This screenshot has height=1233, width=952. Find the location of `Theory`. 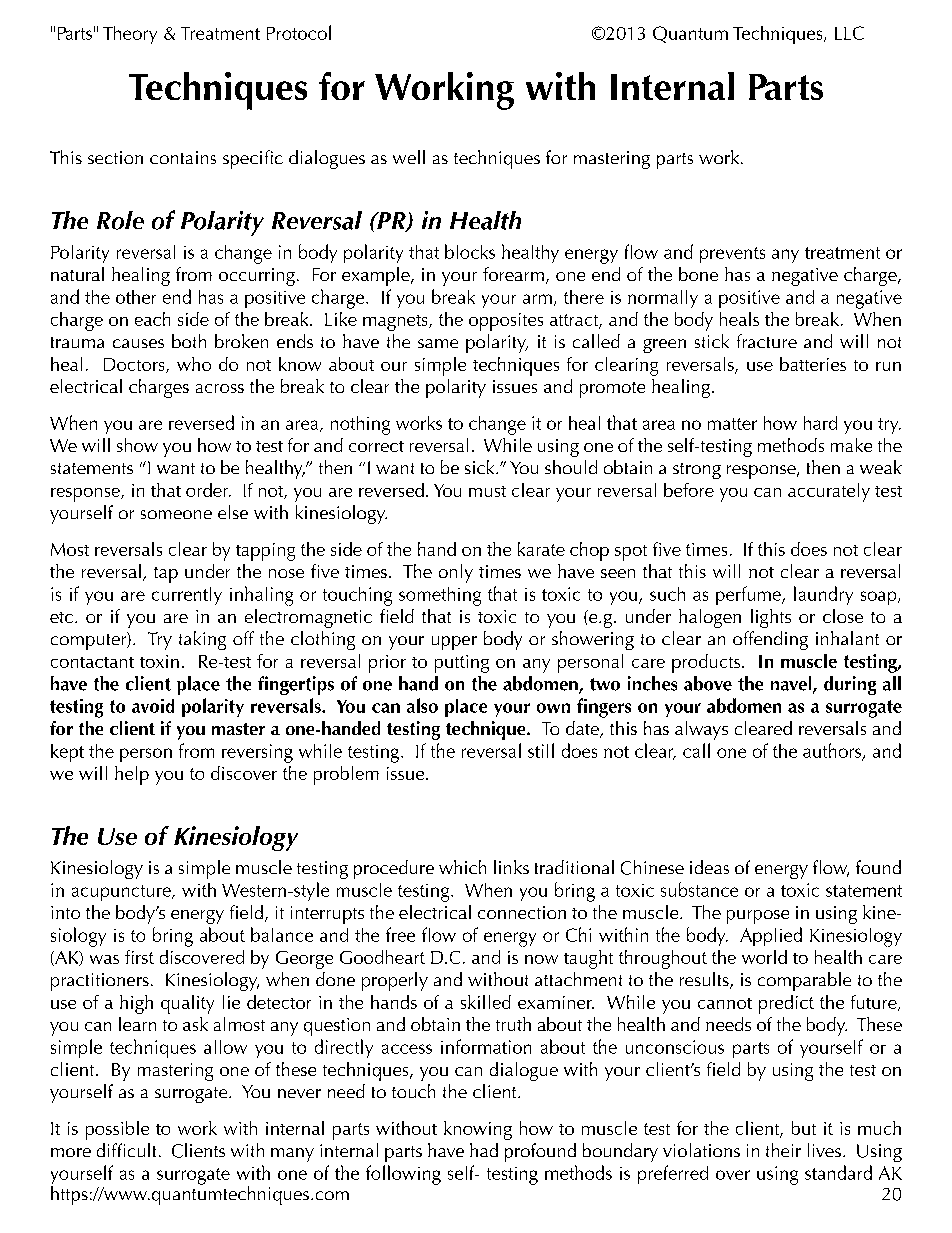

Theory is located at coordinates (130, 35).
